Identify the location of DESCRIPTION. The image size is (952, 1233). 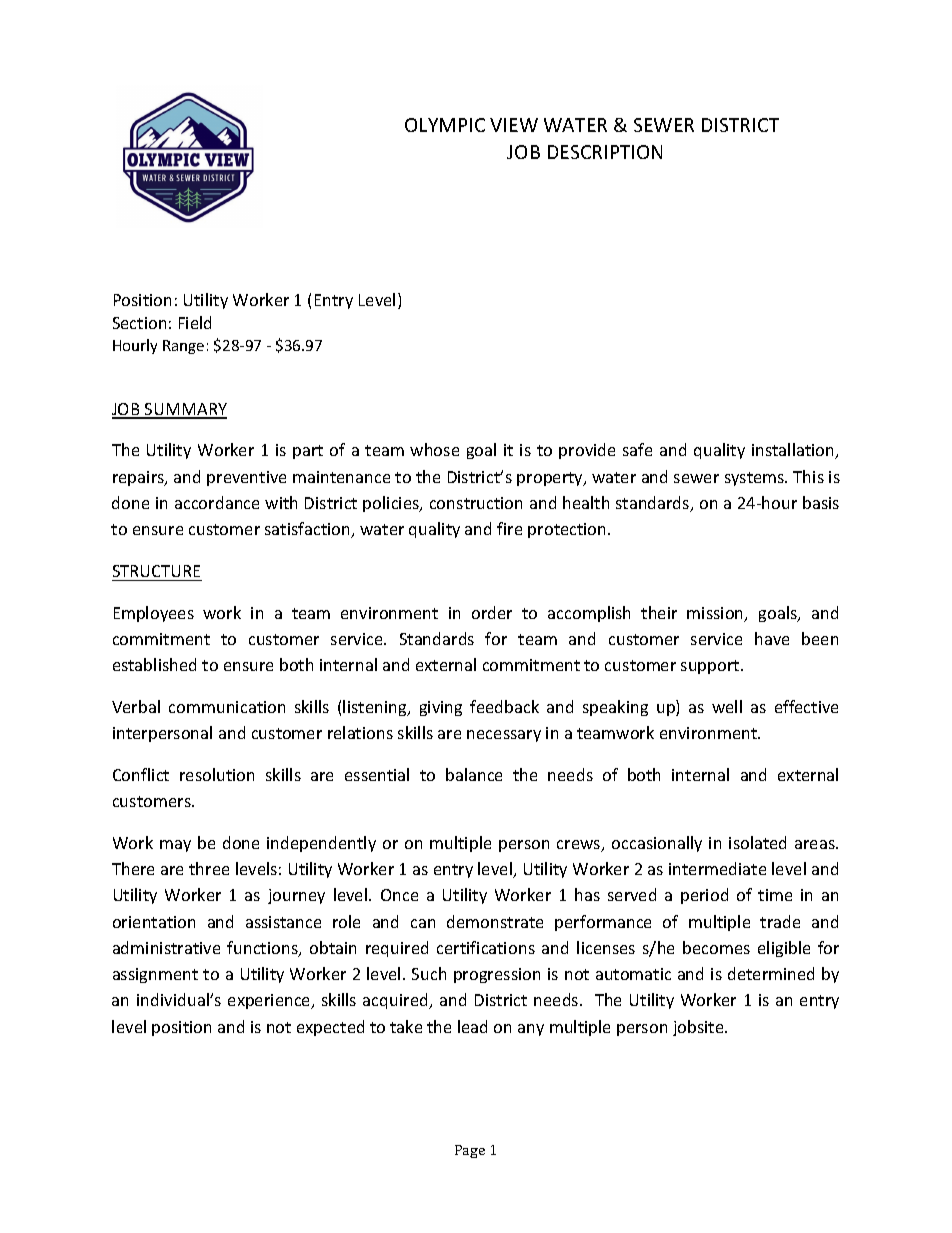
(605, 152).
